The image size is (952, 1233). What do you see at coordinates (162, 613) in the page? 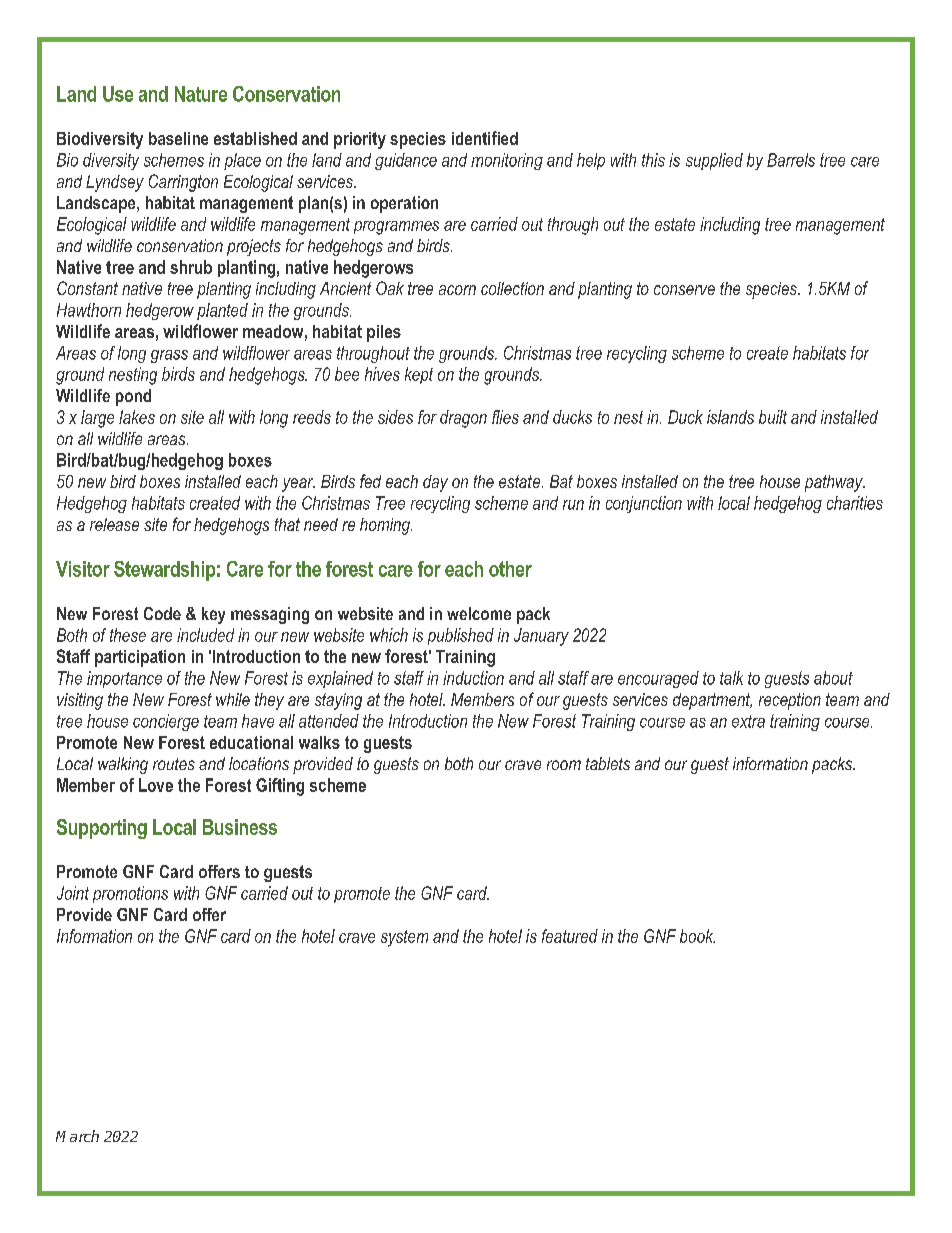
I see `Code` at bounding box center [162, 613].
